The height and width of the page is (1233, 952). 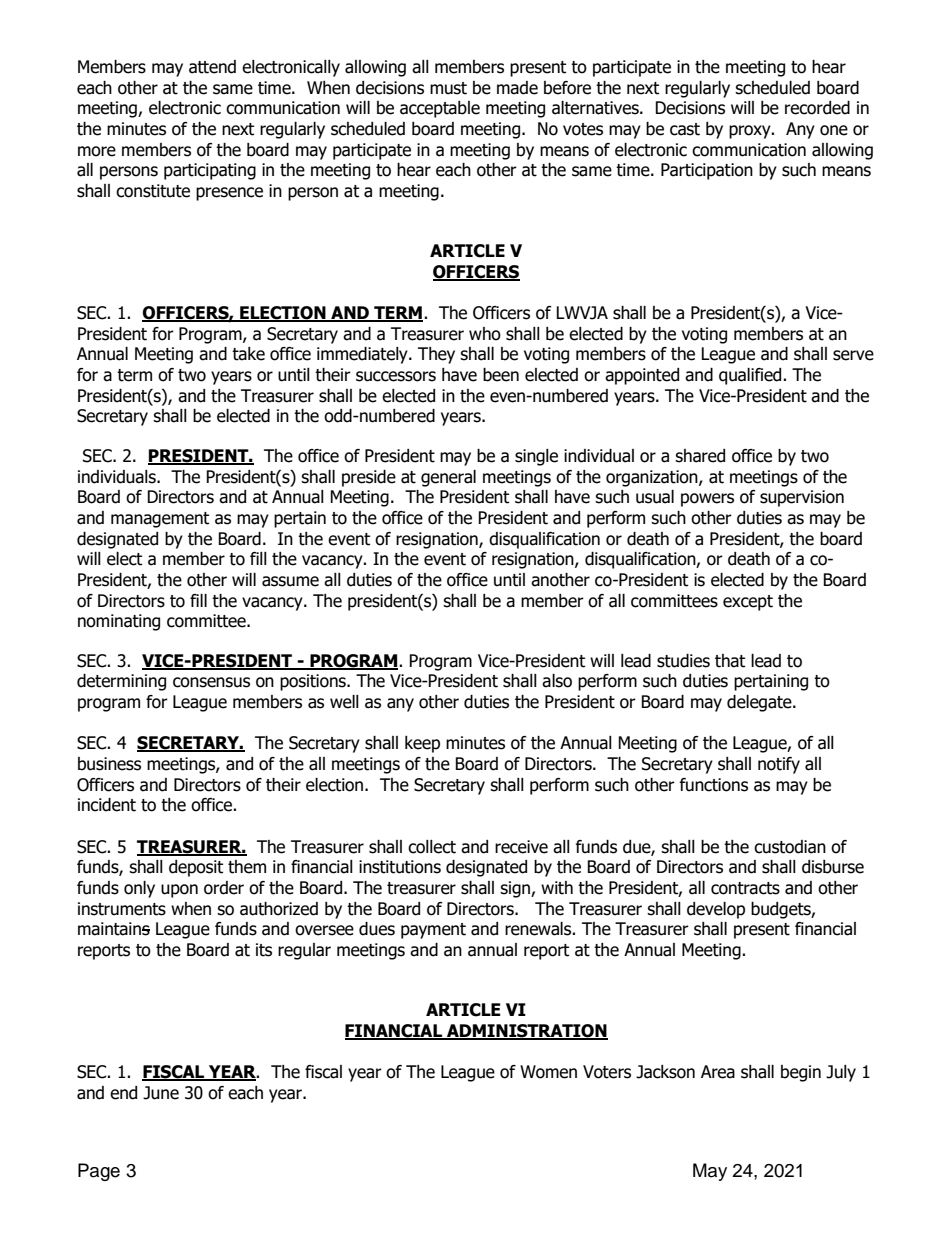 What do you see at coordinates (745, 888) in the page?
I see `contracts` at bounding box center [745, 888].
